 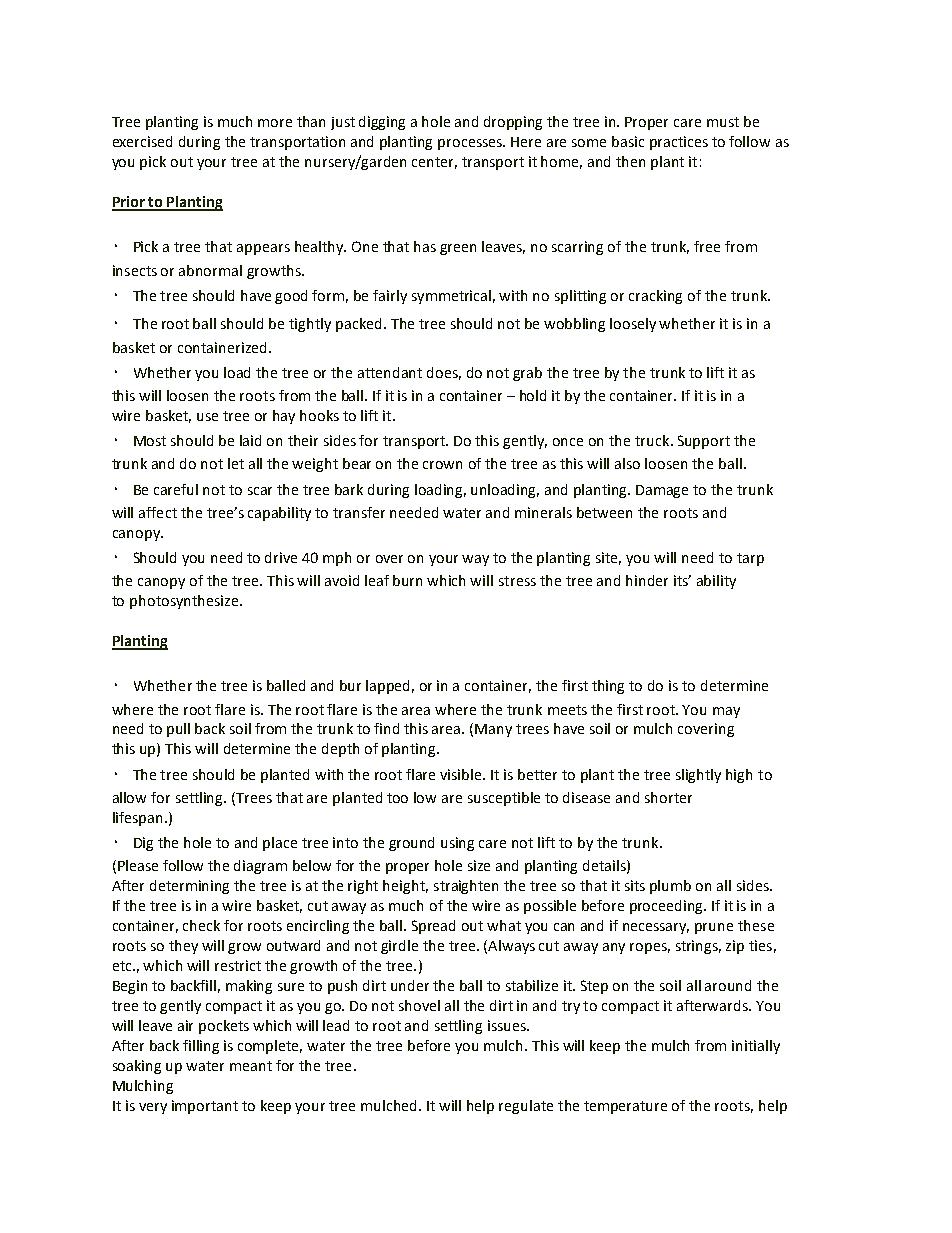 I want to click on may, so click(x=726, y=712).
